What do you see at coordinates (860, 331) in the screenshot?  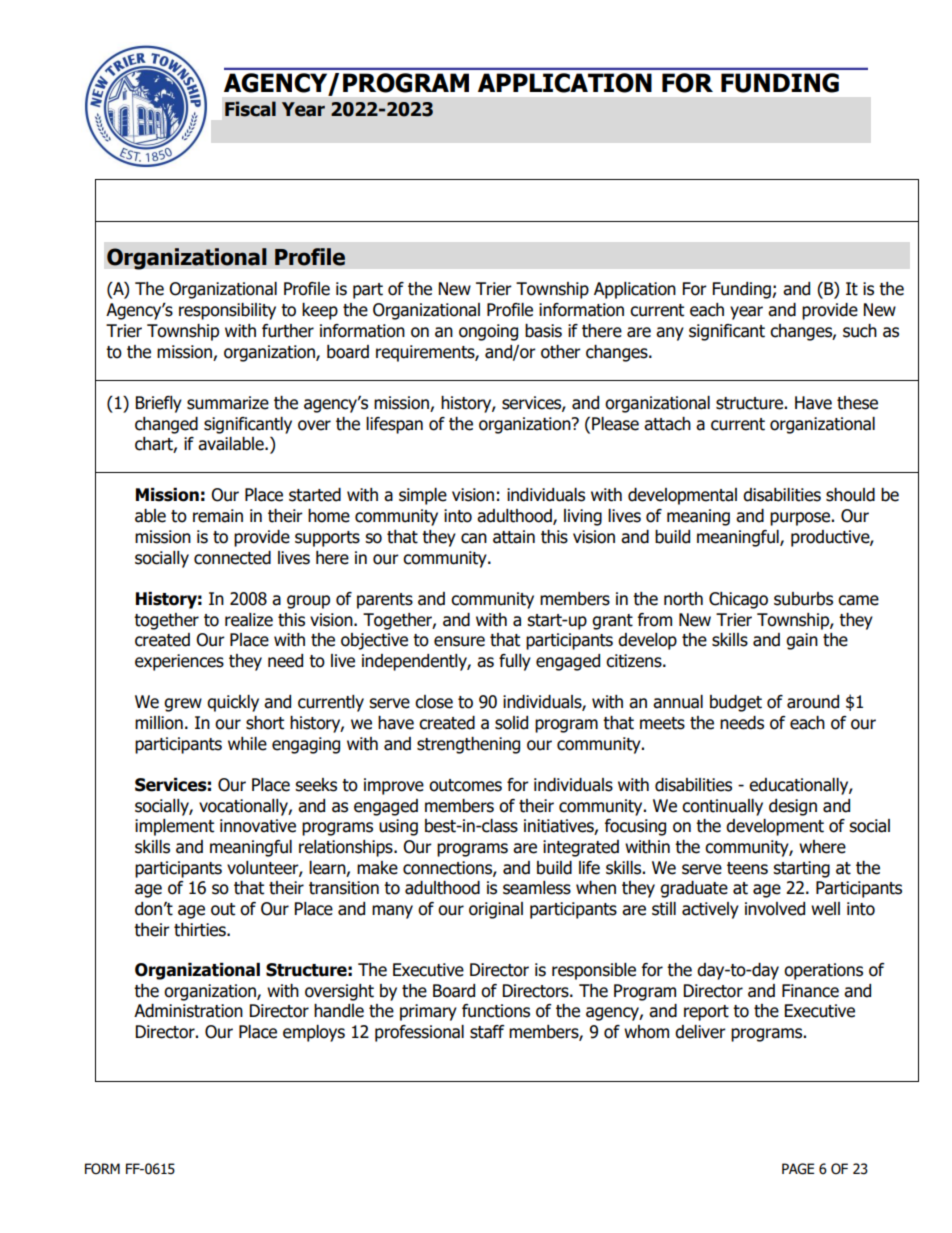 I see `such` at bounding box center [860, 331].
